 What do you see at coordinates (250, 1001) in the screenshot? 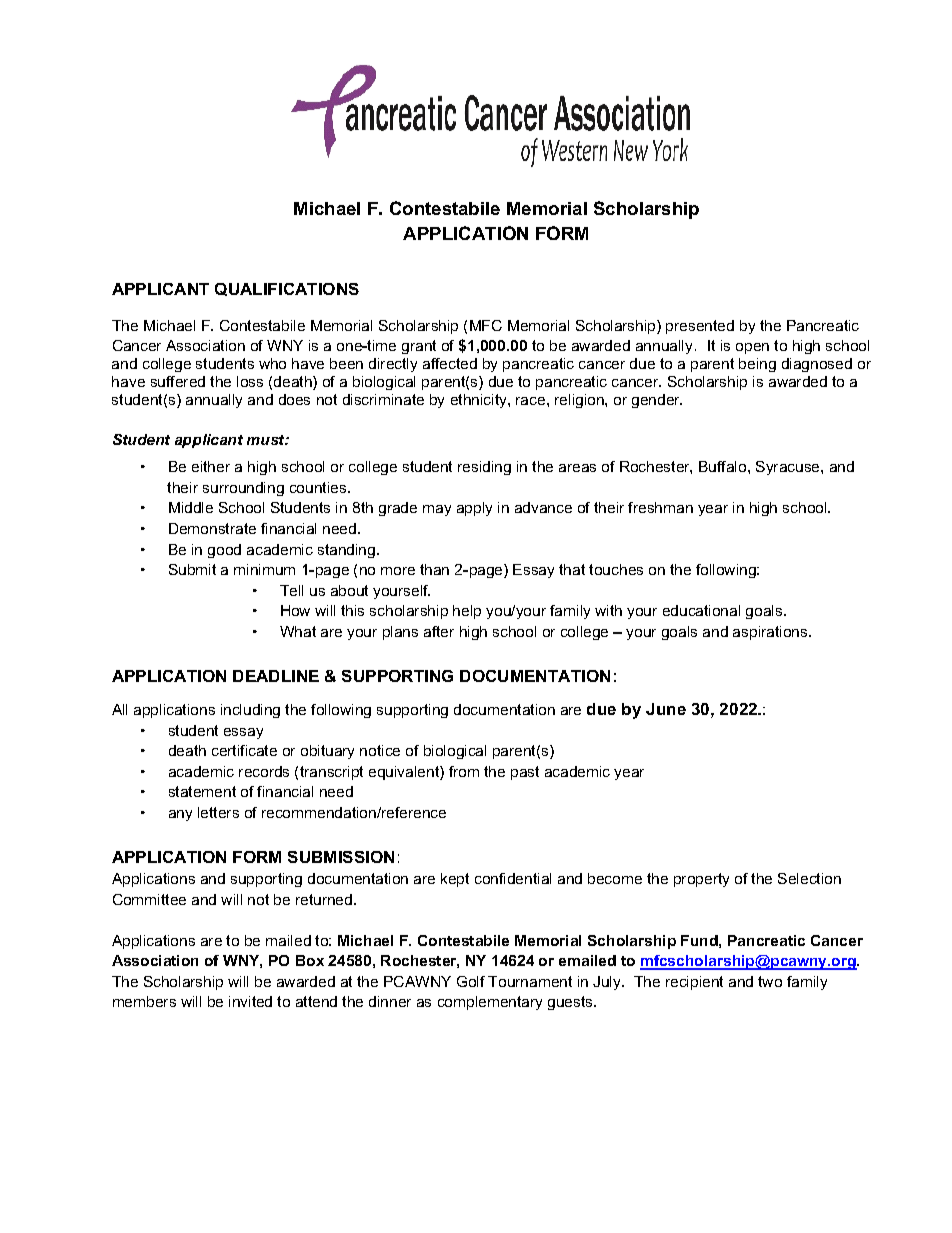
I see `invited` at bounding box center [250, 1001].
